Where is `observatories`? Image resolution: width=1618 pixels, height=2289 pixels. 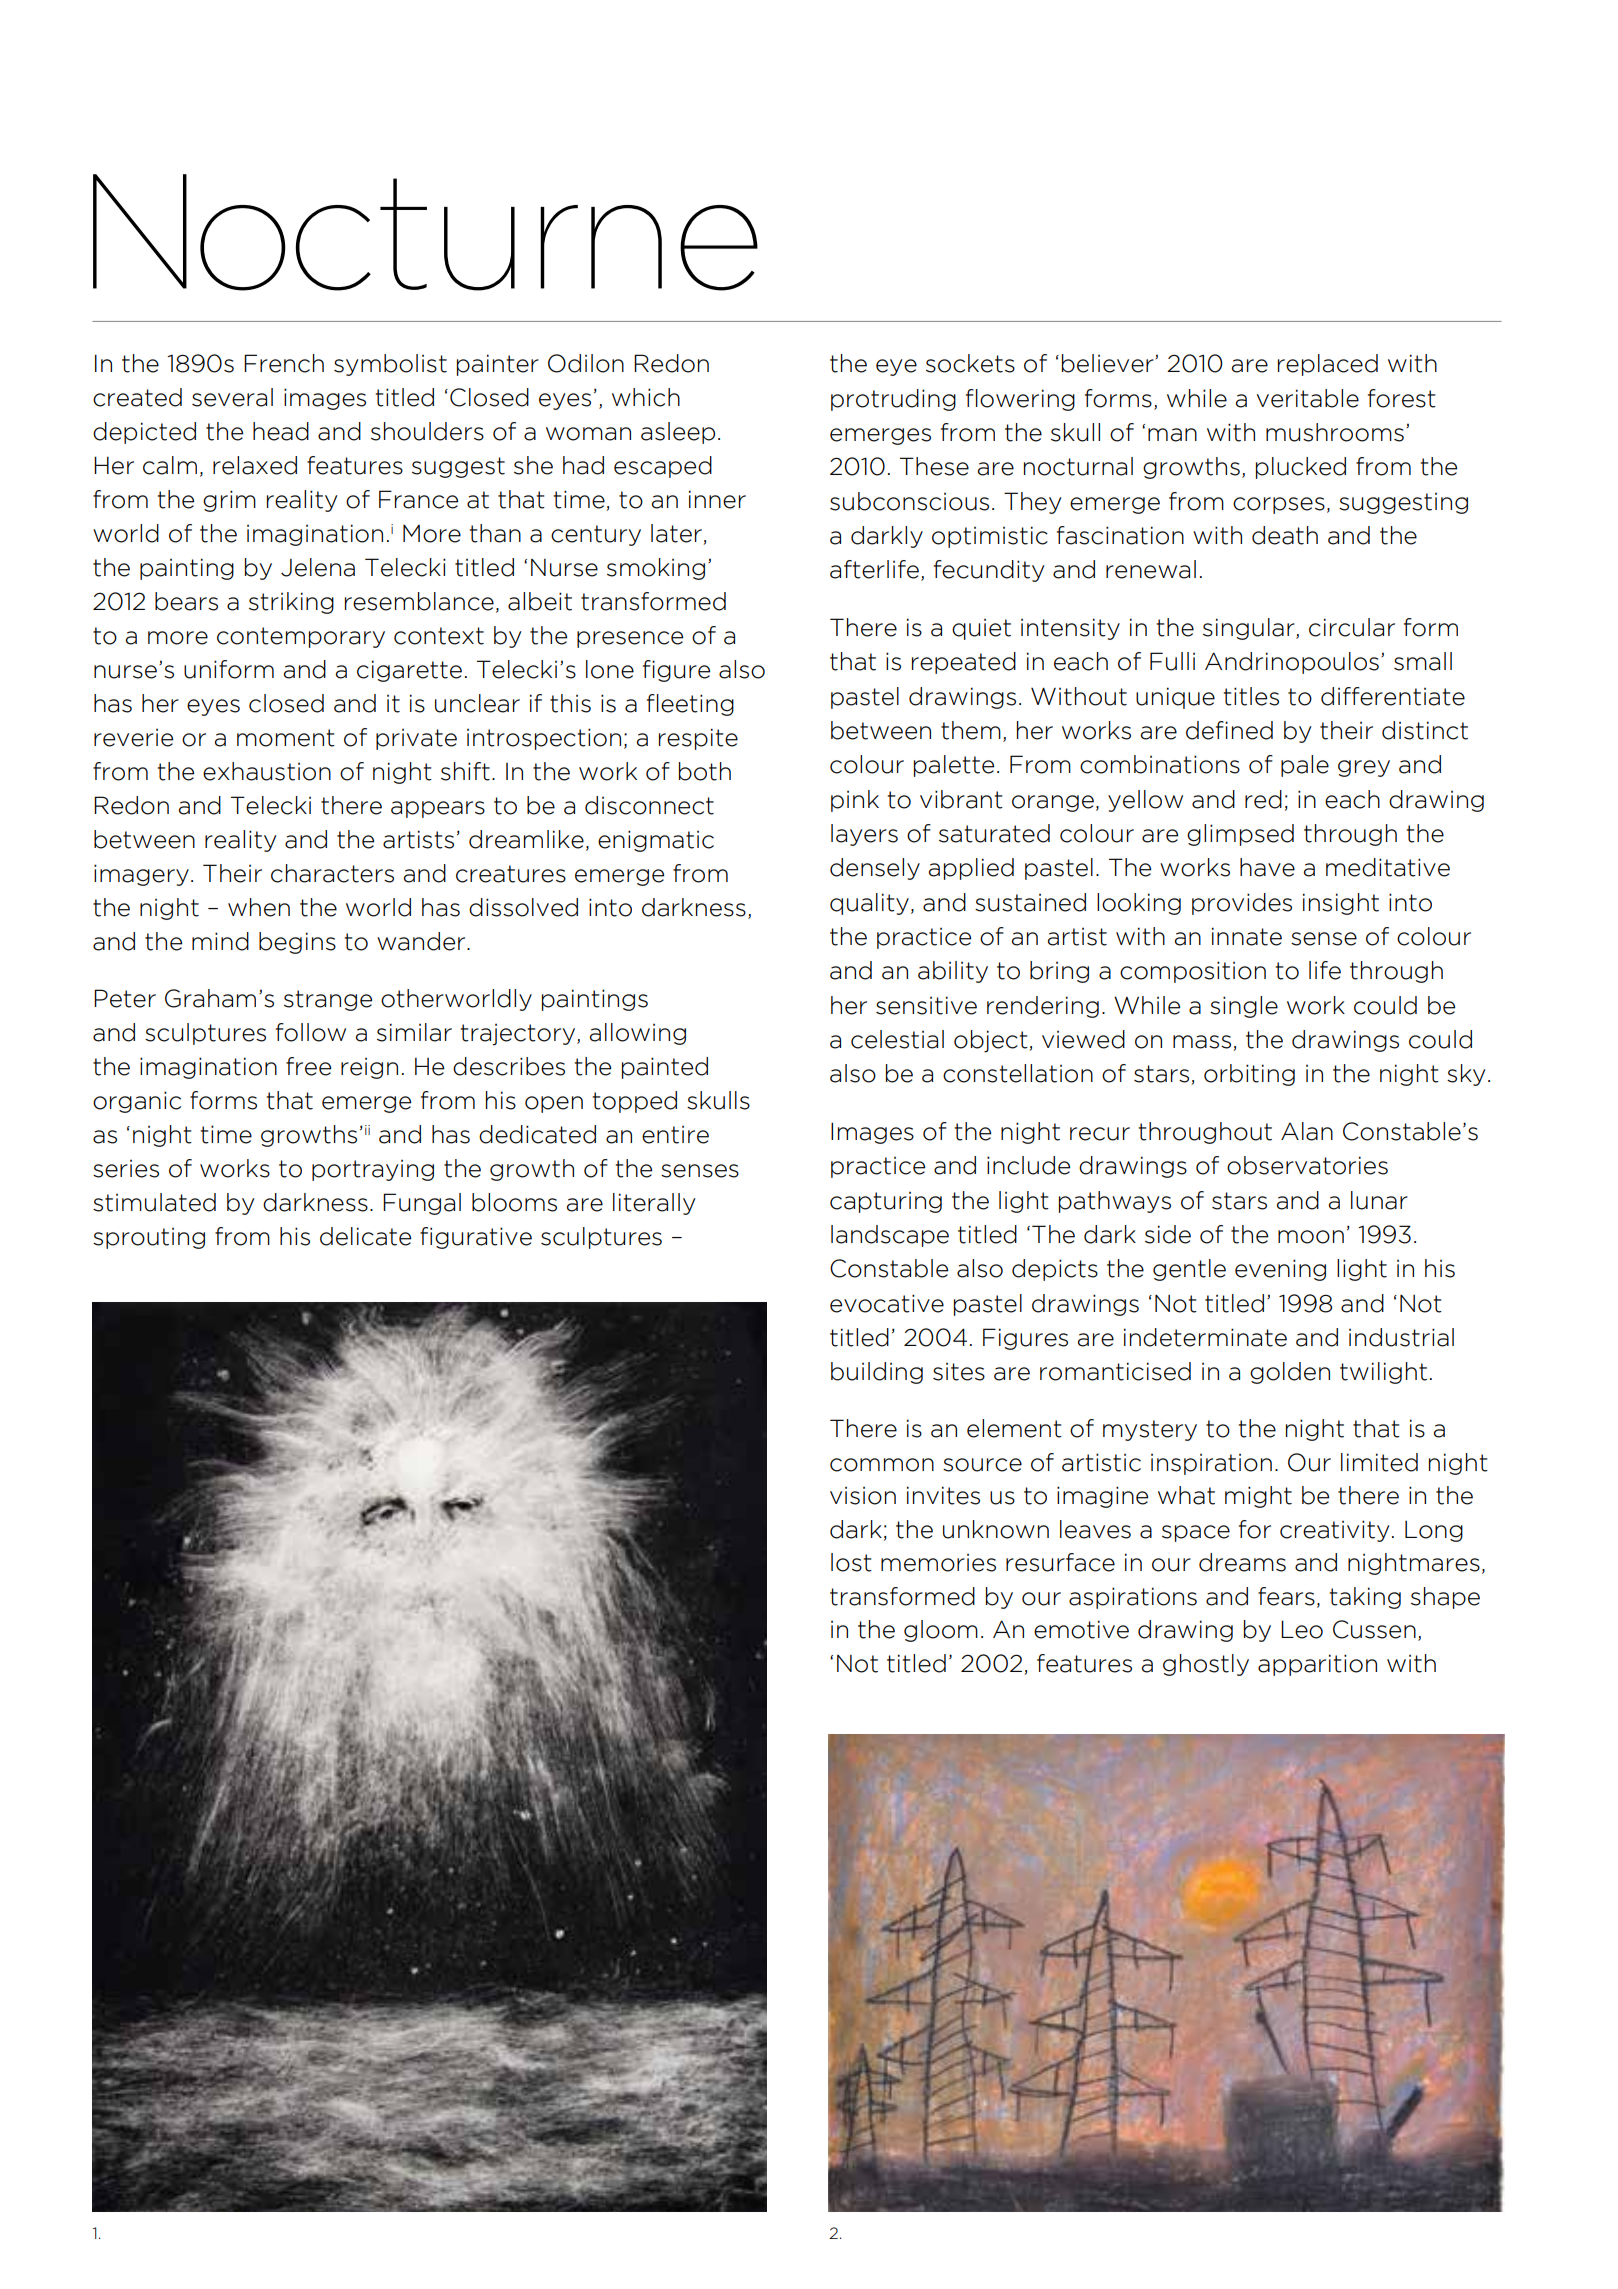 observatories is located at coordinates (1307, 1165).
